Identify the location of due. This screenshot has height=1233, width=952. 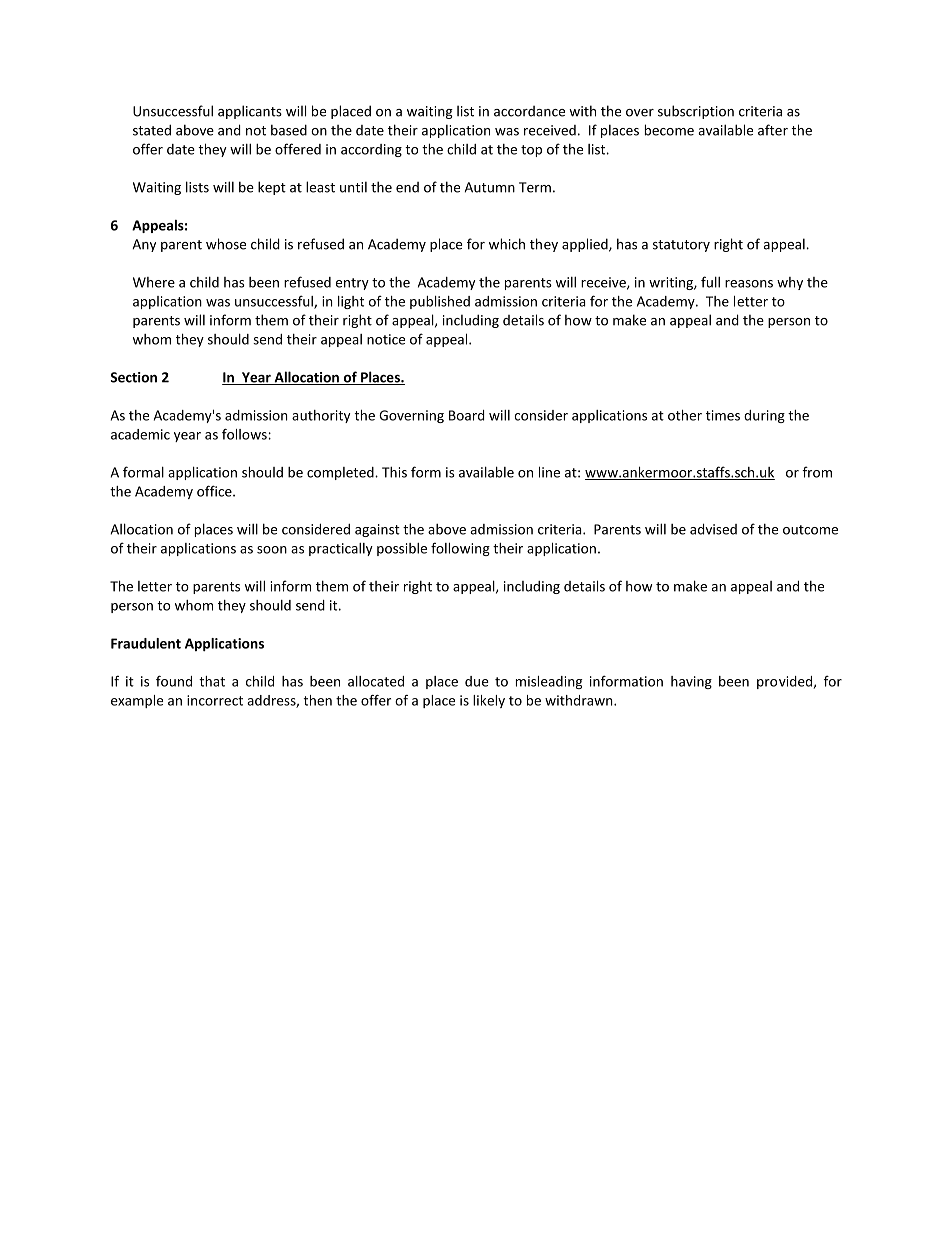
(477, 681).
